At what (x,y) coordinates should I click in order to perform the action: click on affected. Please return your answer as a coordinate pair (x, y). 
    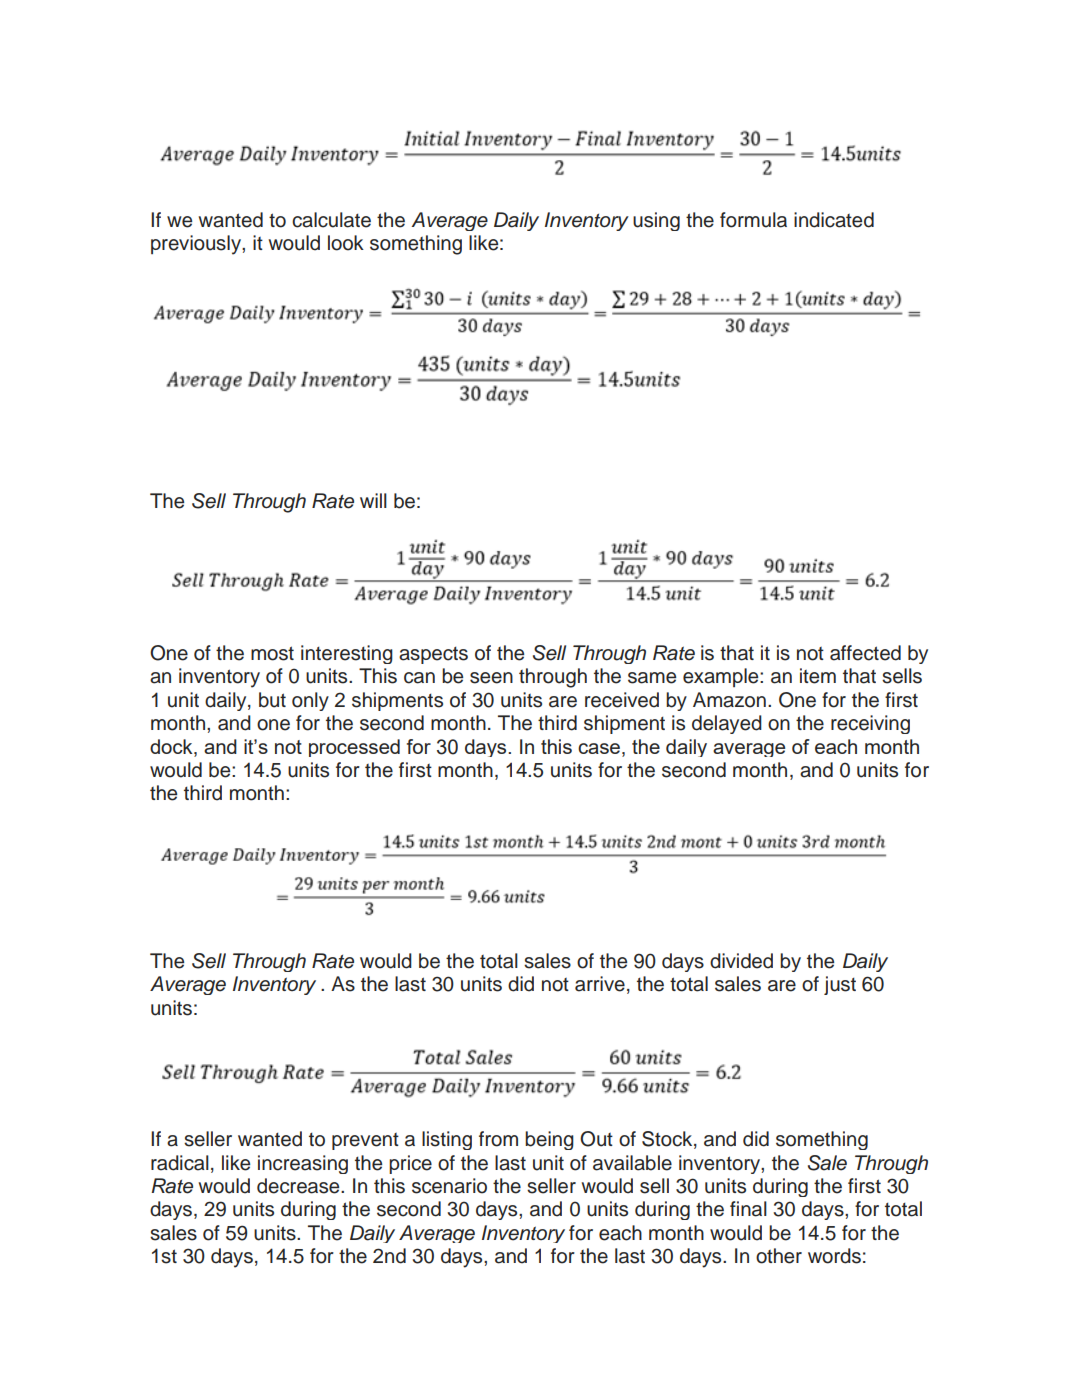
    Looking at the image, I should click on (865, 653).
